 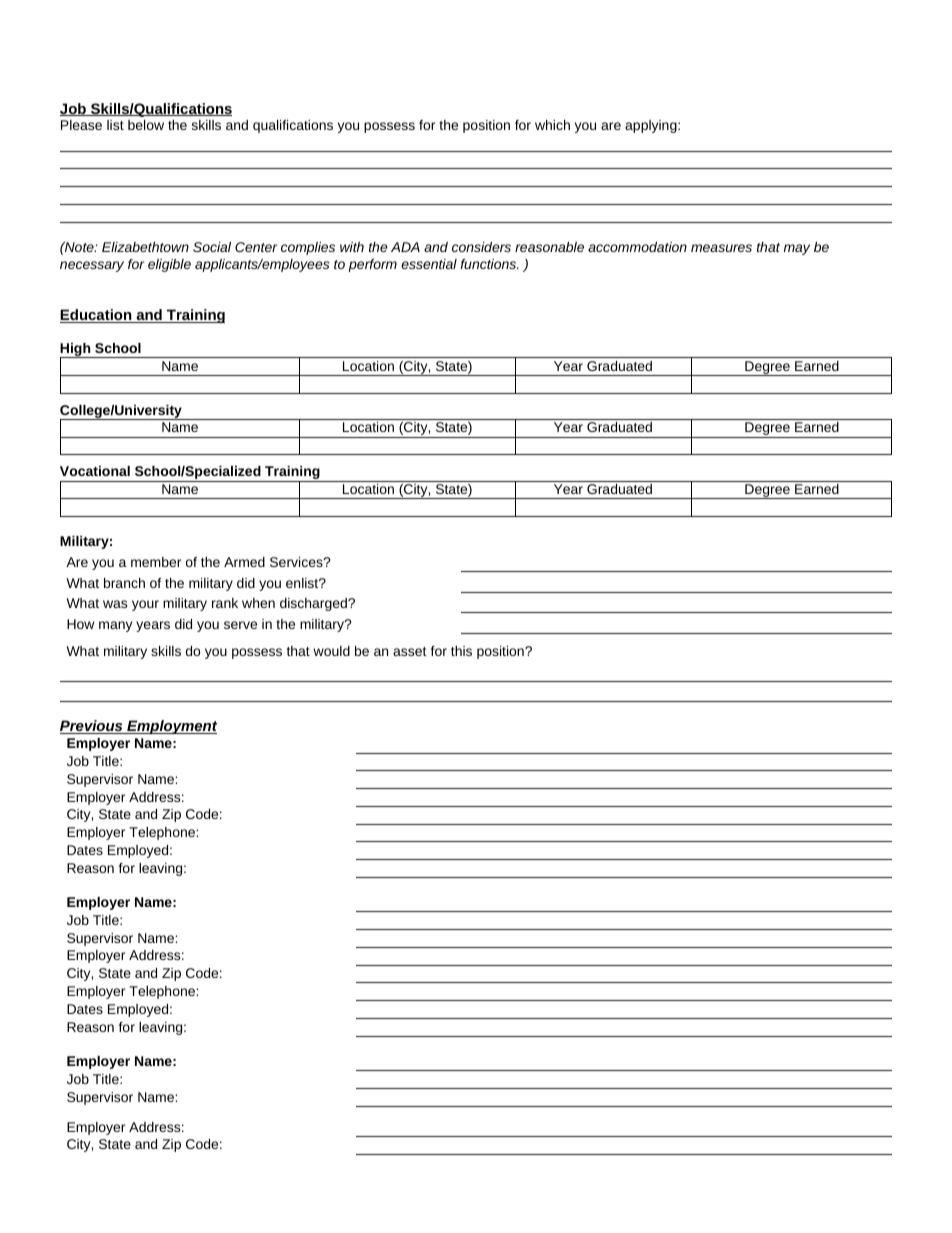 I want to click on member, so click(x=156, y=562).
